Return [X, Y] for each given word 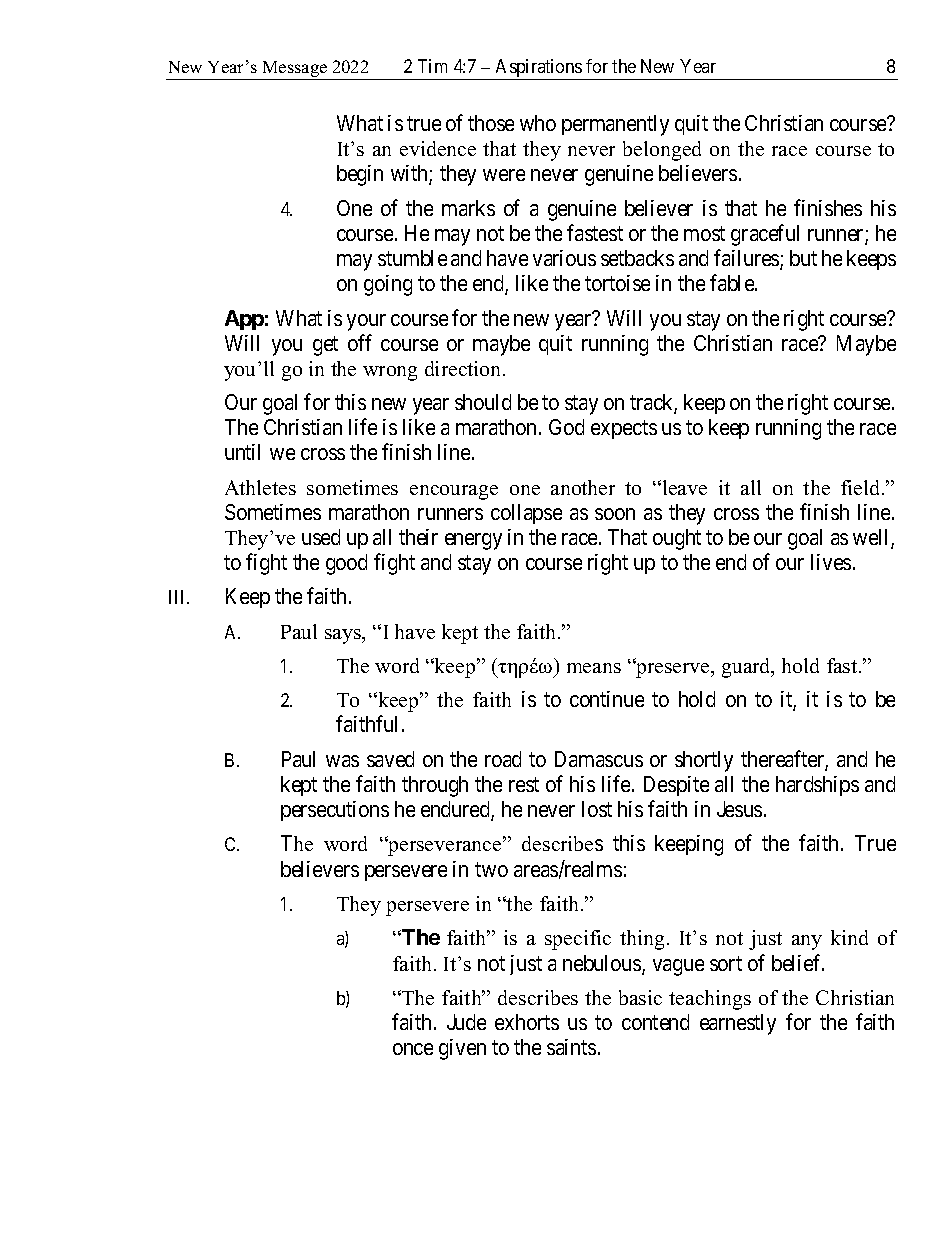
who [538, 123]
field [862, 487]
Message [294, 70]
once [413, 1049]
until [242, 452]
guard [747, 668]
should [483, 402]
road [503, 759]
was [342, 761]
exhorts [527, 1022]
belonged [662, 151]
